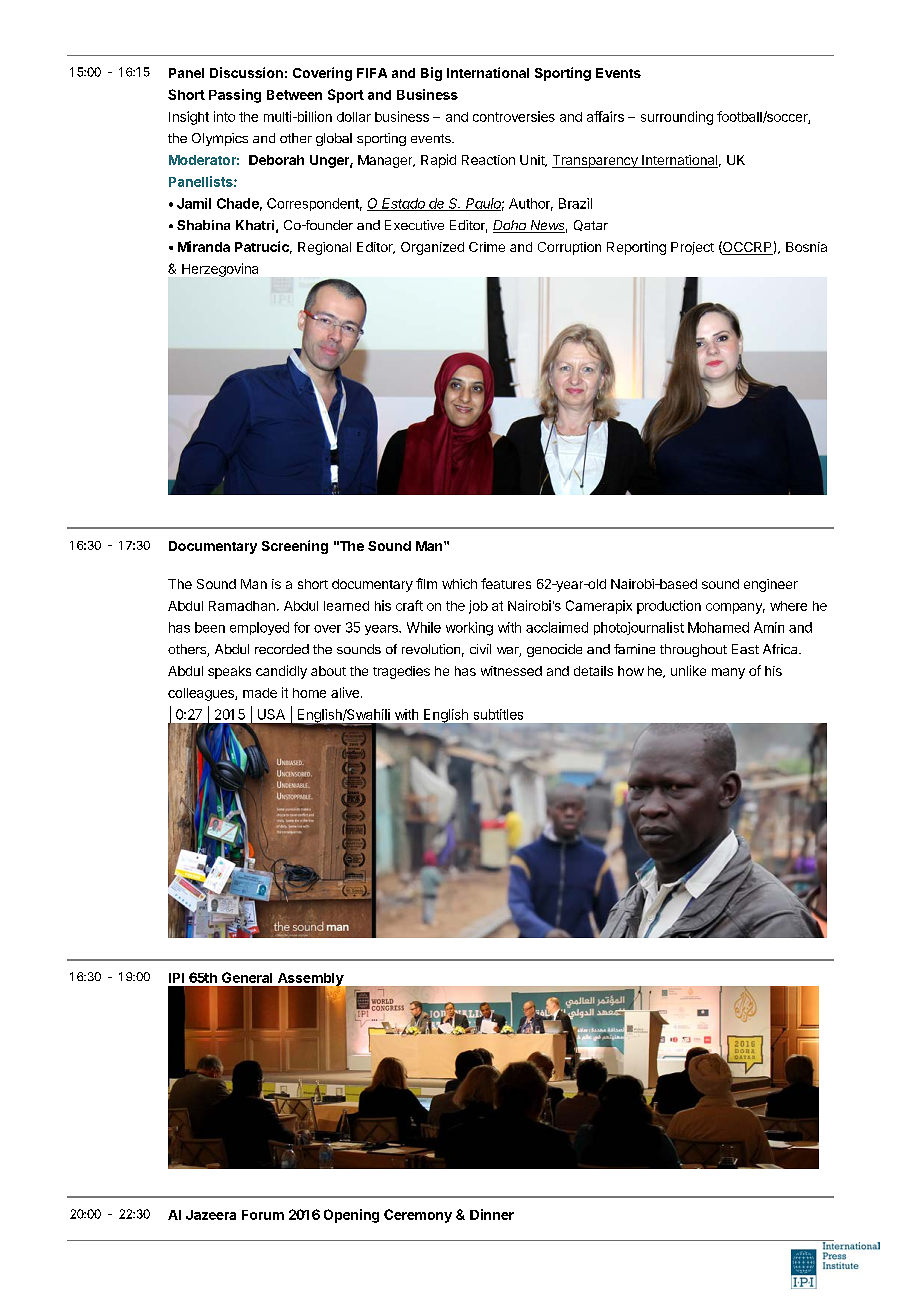  I want to click on employed, so click(259, 628).
